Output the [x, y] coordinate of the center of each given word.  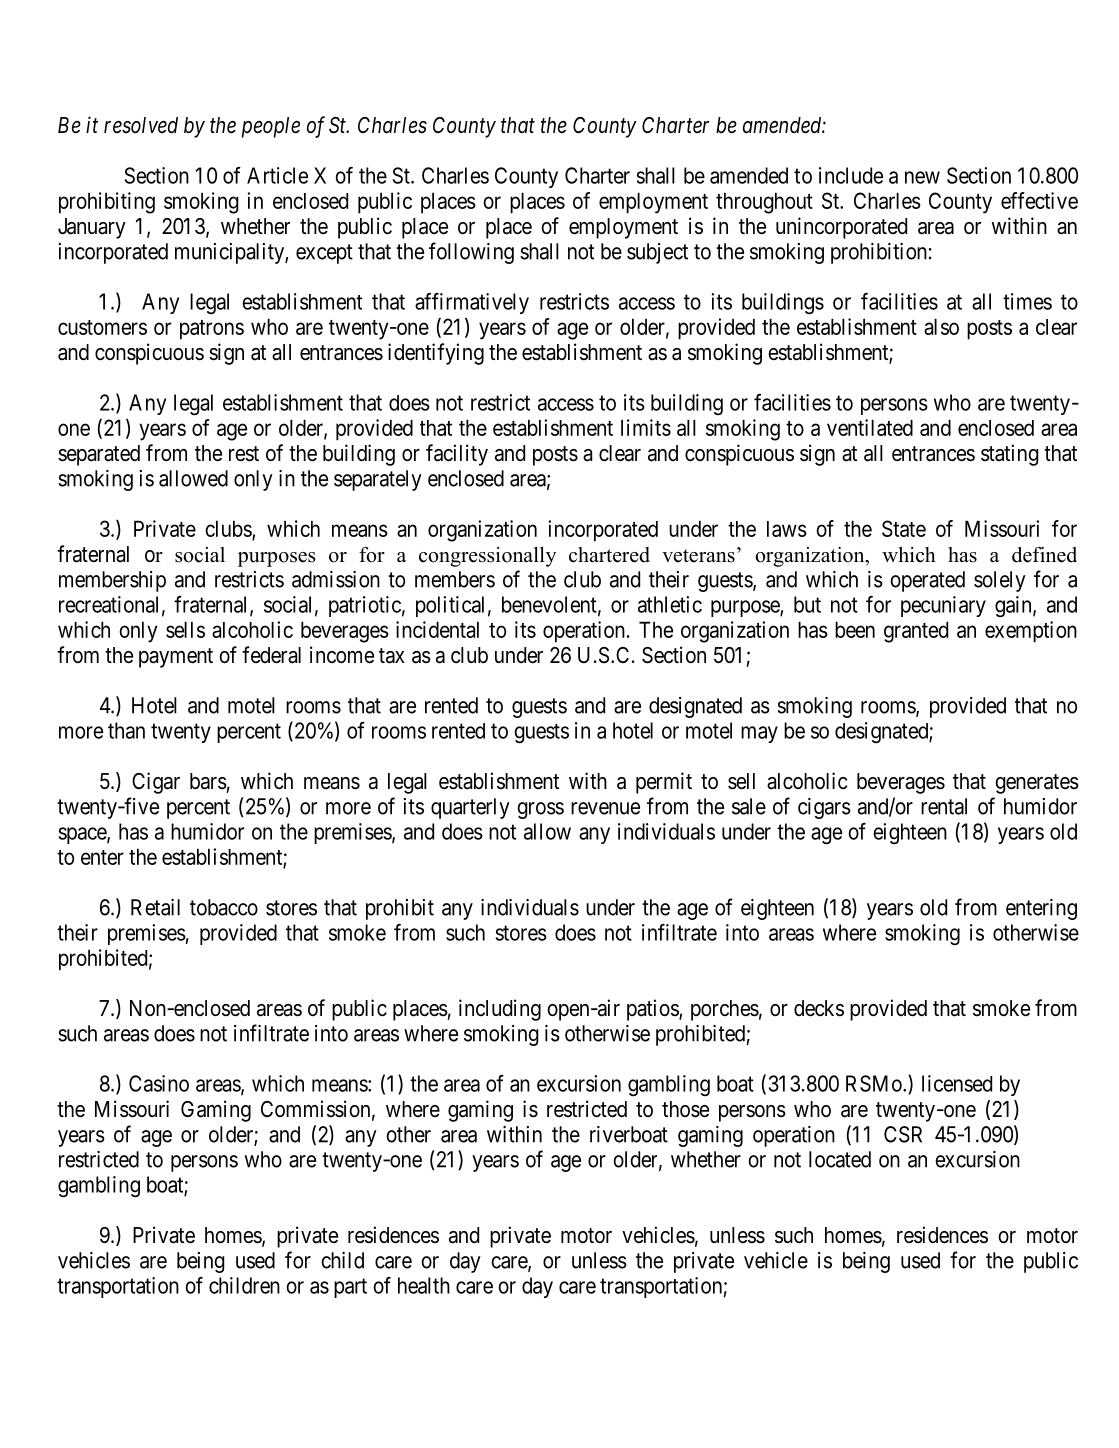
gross [540, 810]
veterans [698, 556]
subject [657, 253]
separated [99, 455]
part [350, 1288]
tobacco [224, 907]
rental [944, 806]
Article [277, 175]
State [904, 528]
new [922, 177]
